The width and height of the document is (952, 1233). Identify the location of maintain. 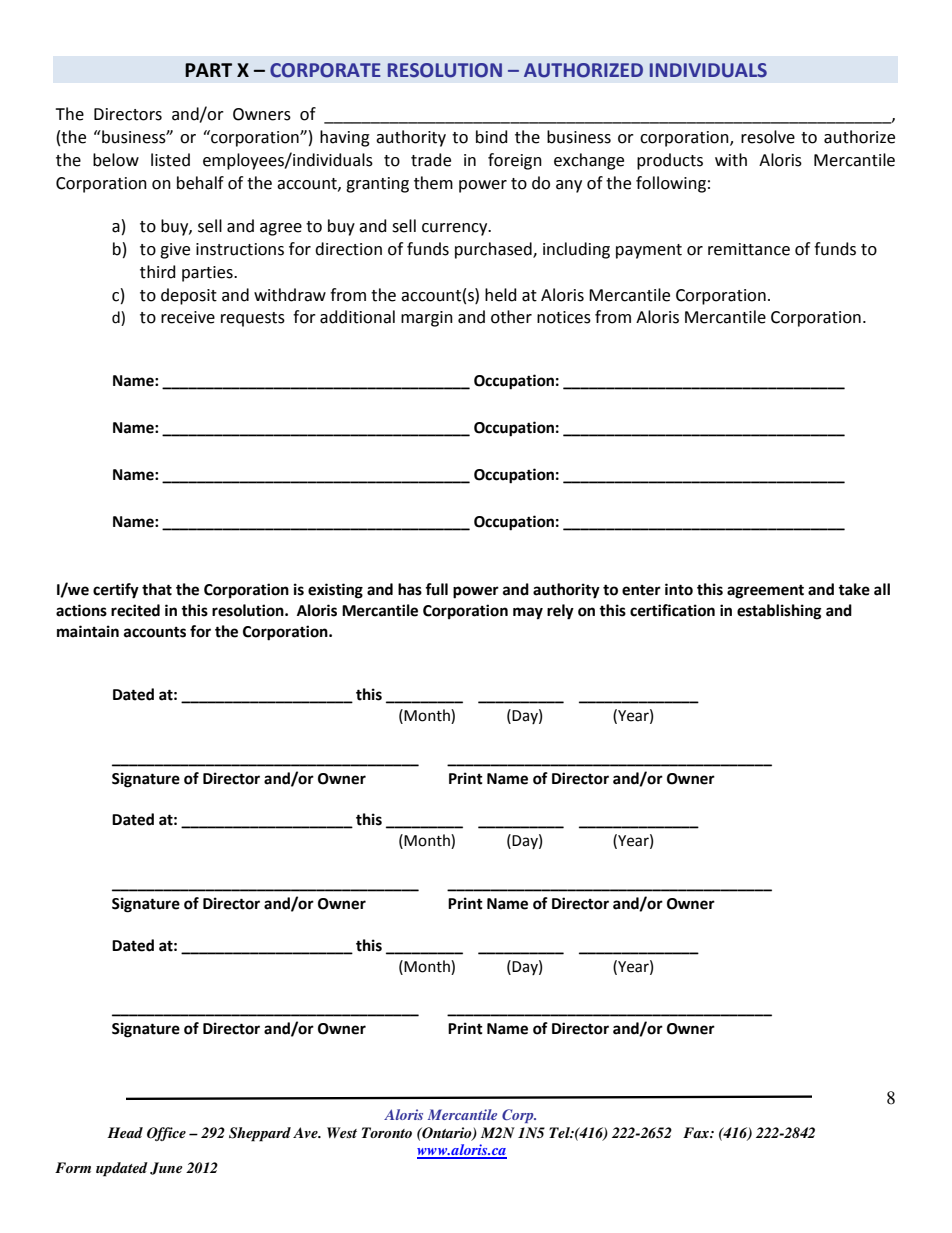
(88, 631).
